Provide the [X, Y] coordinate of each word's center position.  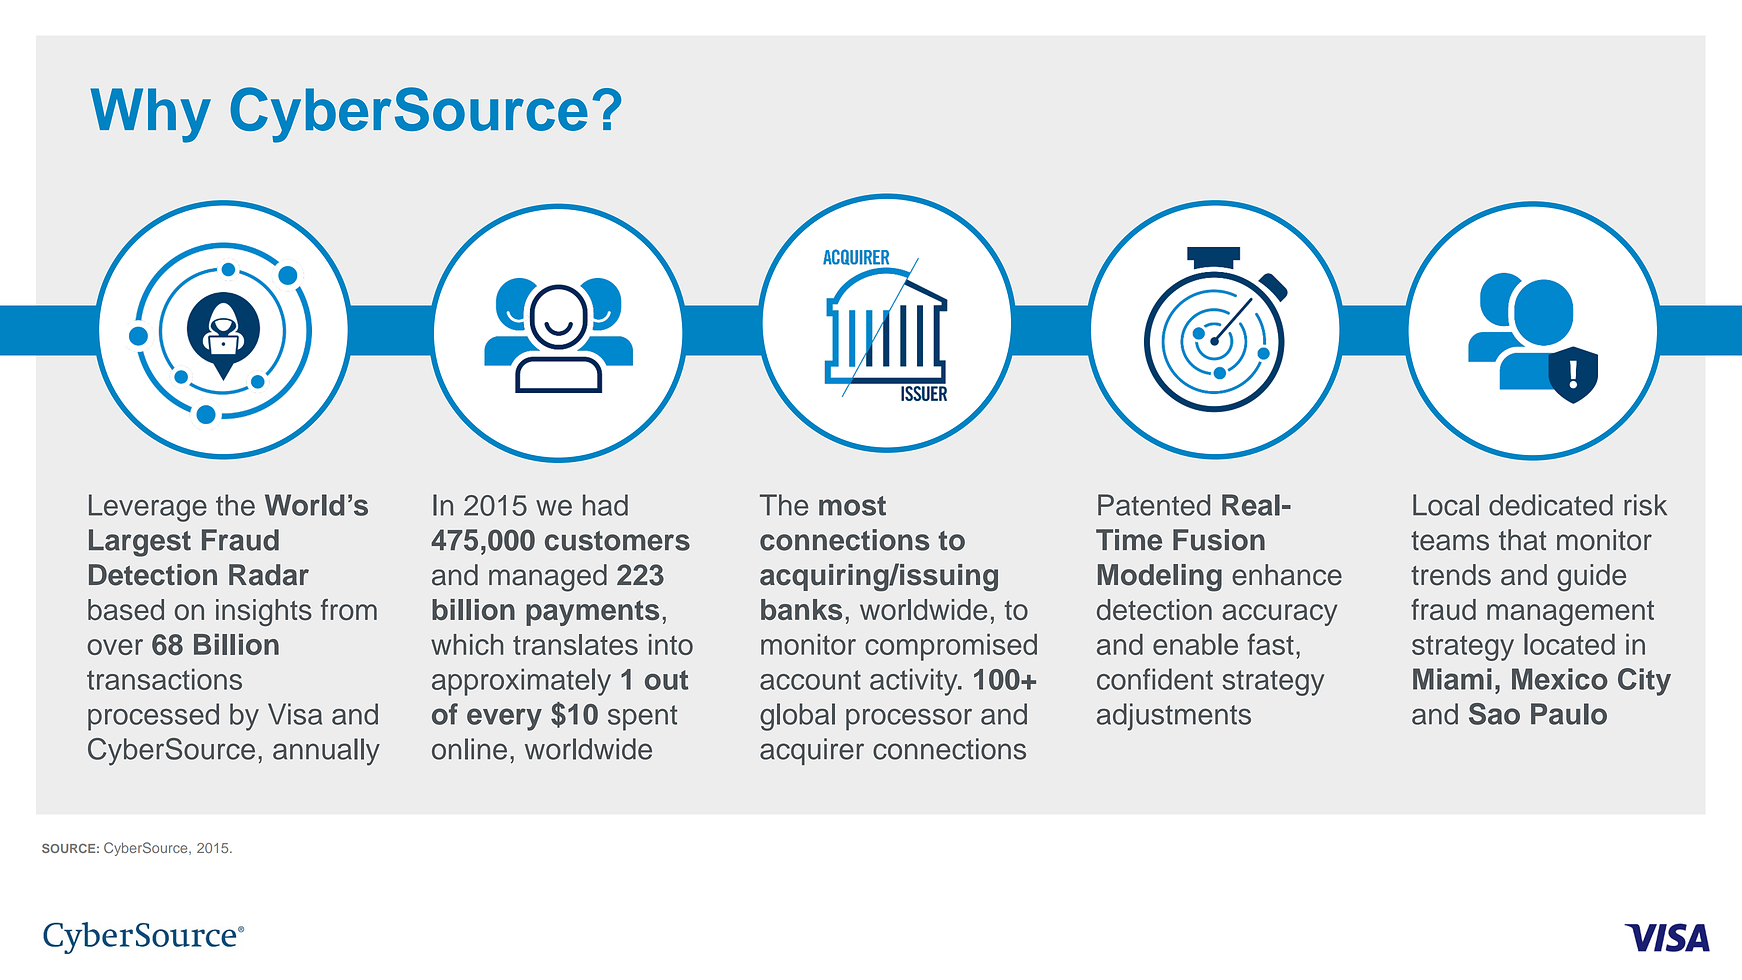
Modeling [1160, 578]
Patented [1154, 505]
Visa [295, 714]
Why [150, 115]
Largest [140, 543]
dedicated [1551, 505]
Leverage [148, 508]
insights [264, 612]
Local [1446, 505]
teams [1450, 541]
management [1570, 613]
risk [1645, 505]
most [852, 506]
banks [801, 609]
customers [617, 541]
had [605, 505]
